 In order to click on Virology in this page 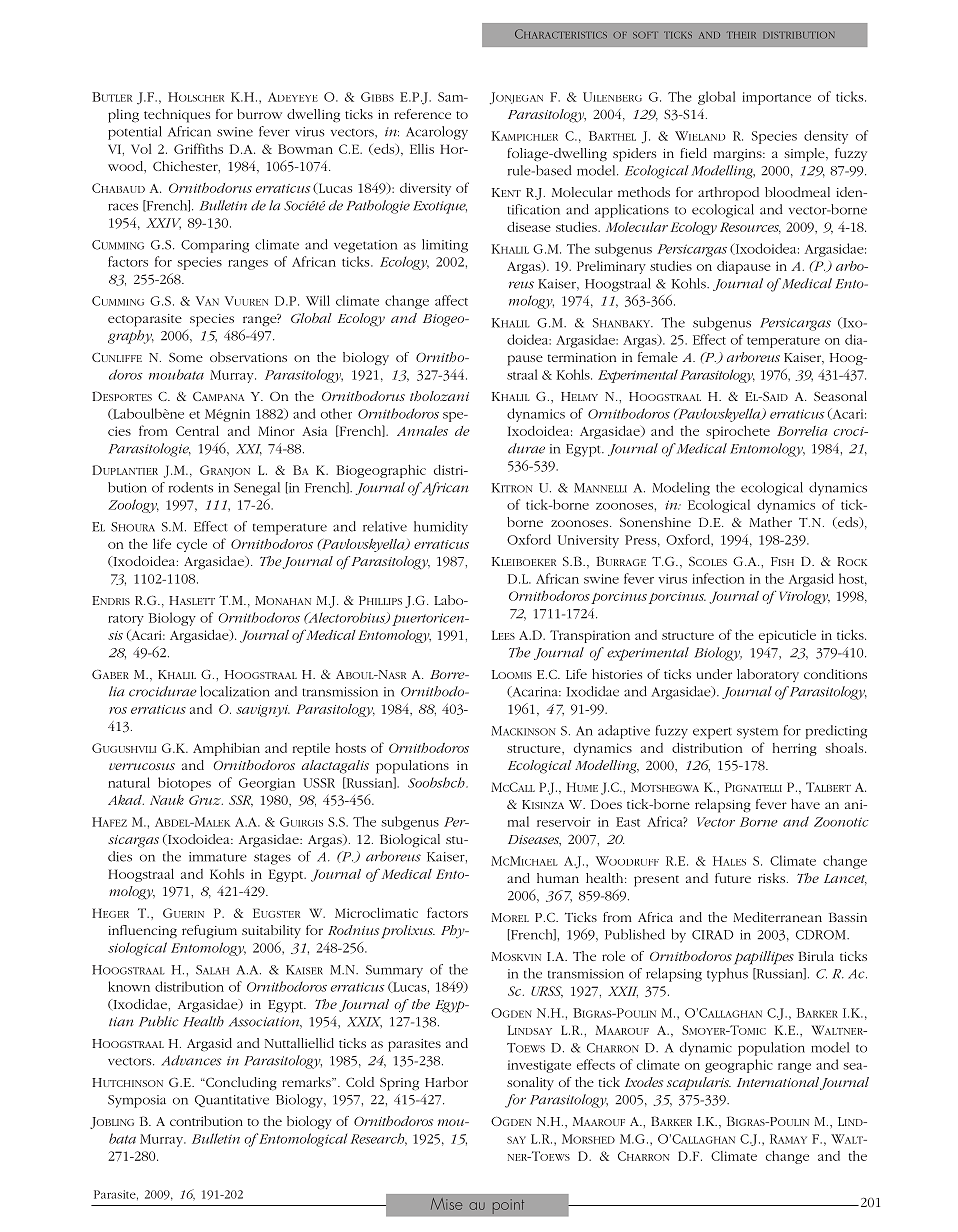, I will do `click(805, 597)`.
